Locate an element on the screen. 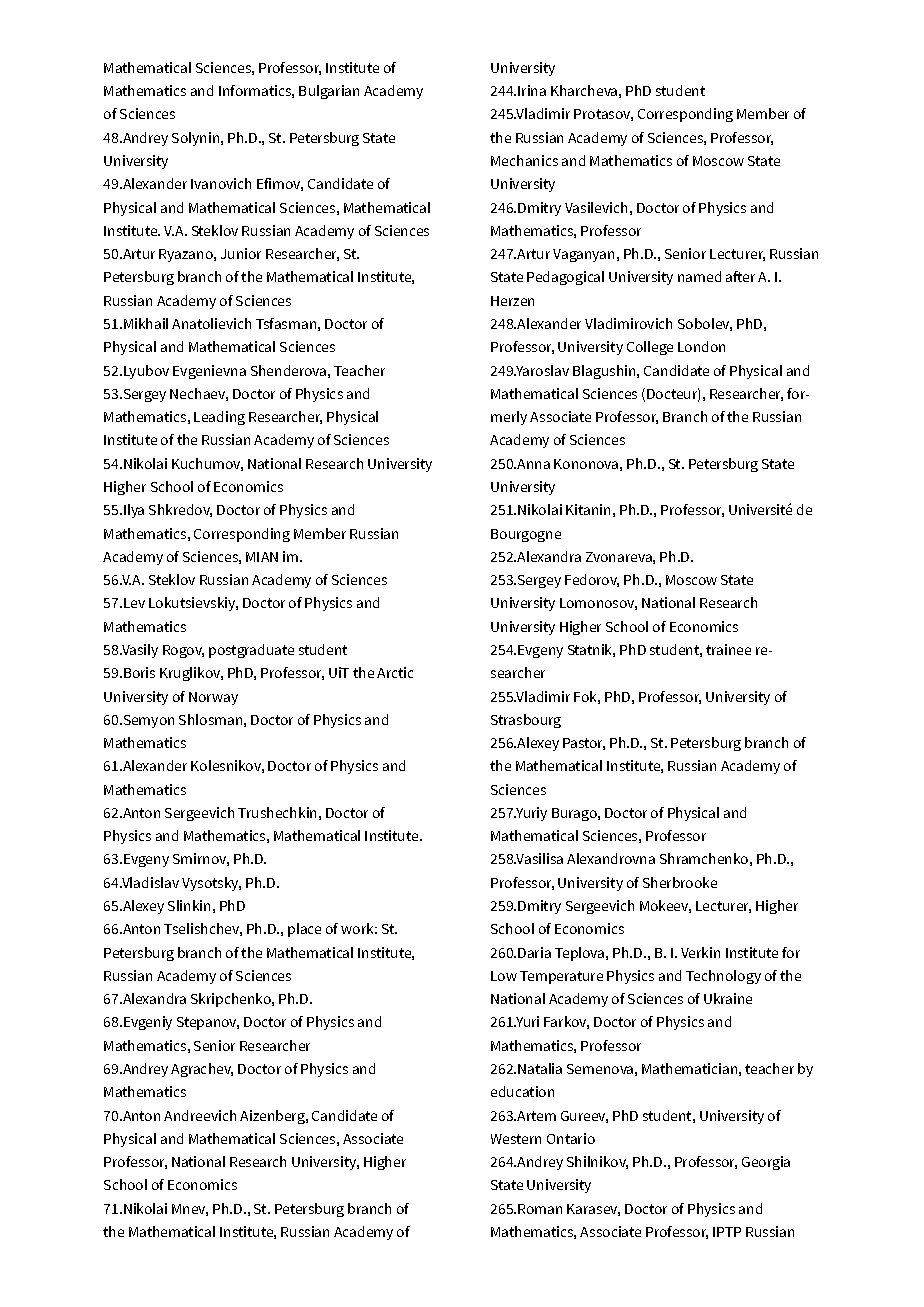  place is located at coordinates (304, 930).
